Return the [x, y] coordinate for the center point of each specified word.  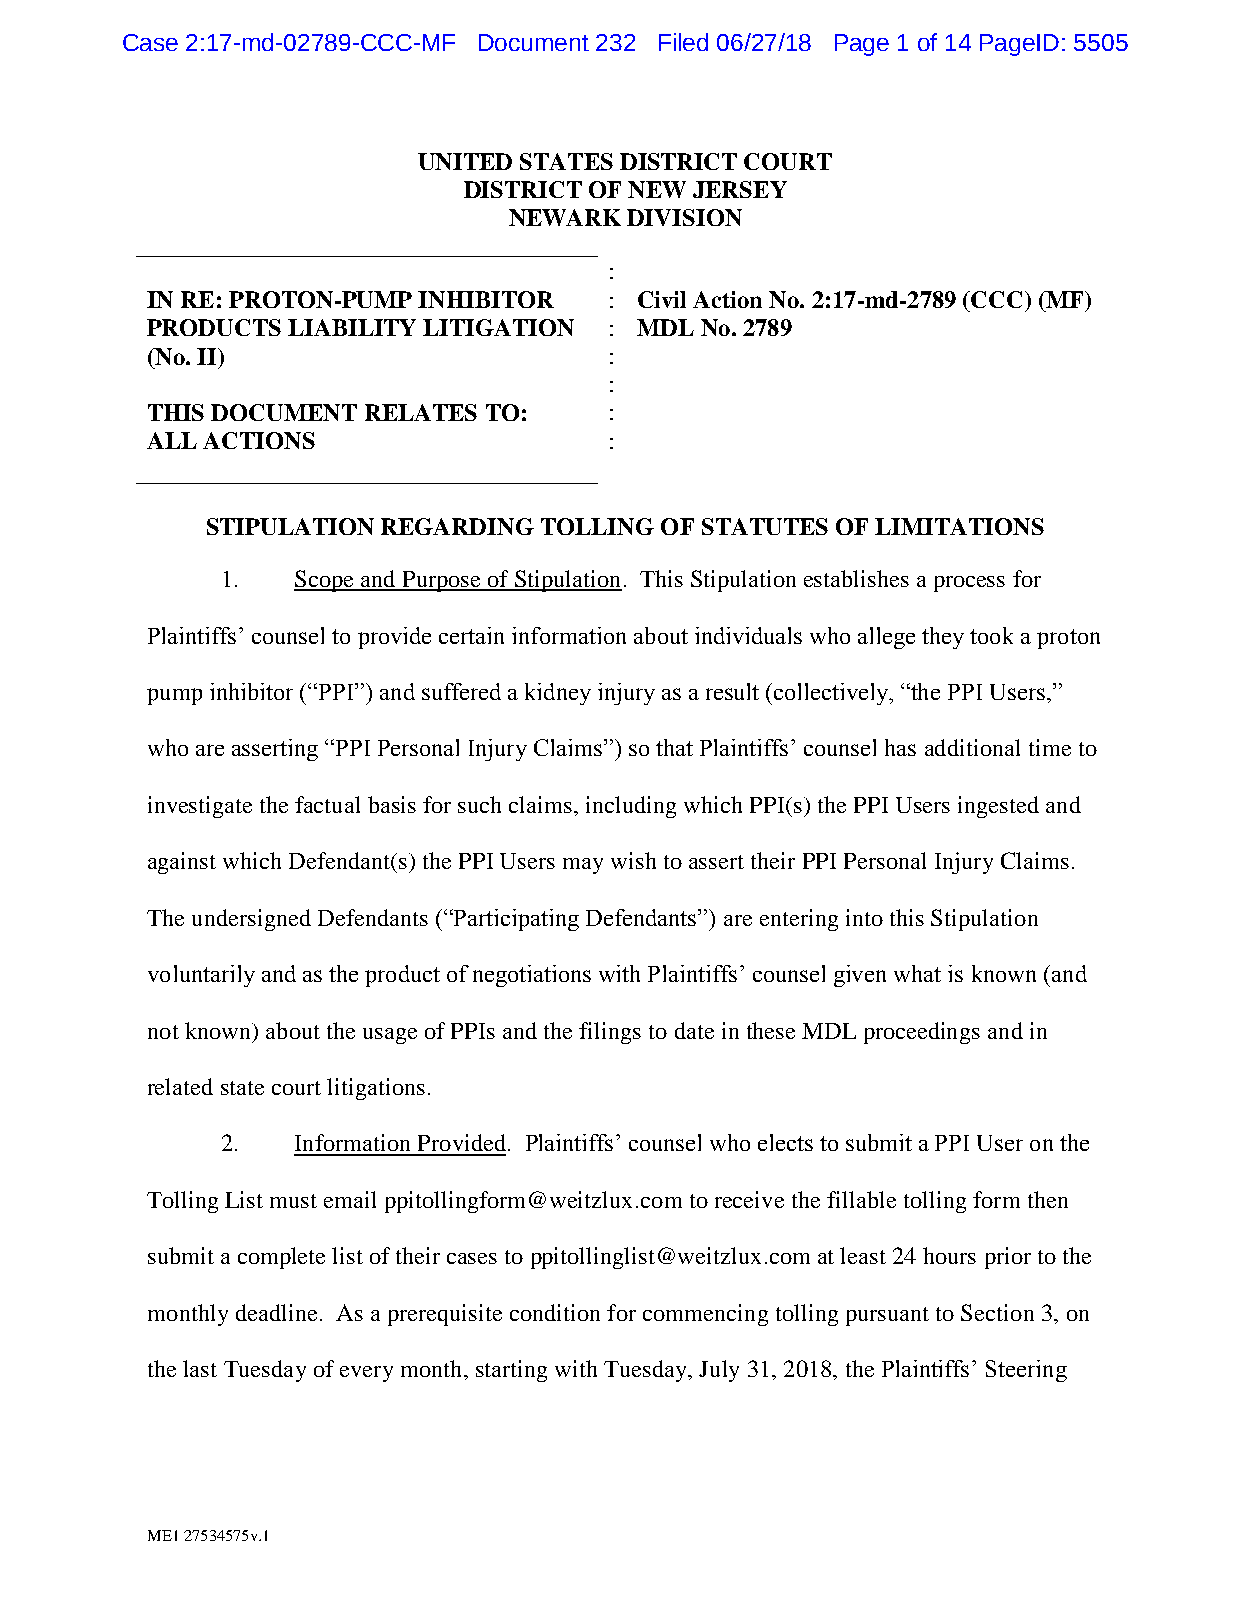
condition [555, 1312]
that [674, 747]
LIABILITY [352, 327]
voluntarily [201, 976]
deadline [276, 1312]
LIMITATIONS [959, 526]
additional [972, 747]
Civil [662, 299]
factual [327, 804]
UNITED [465, 161]
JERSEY [740, 189]
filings [610, 1033]
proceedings [922, 1033]
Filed [683, 42]
